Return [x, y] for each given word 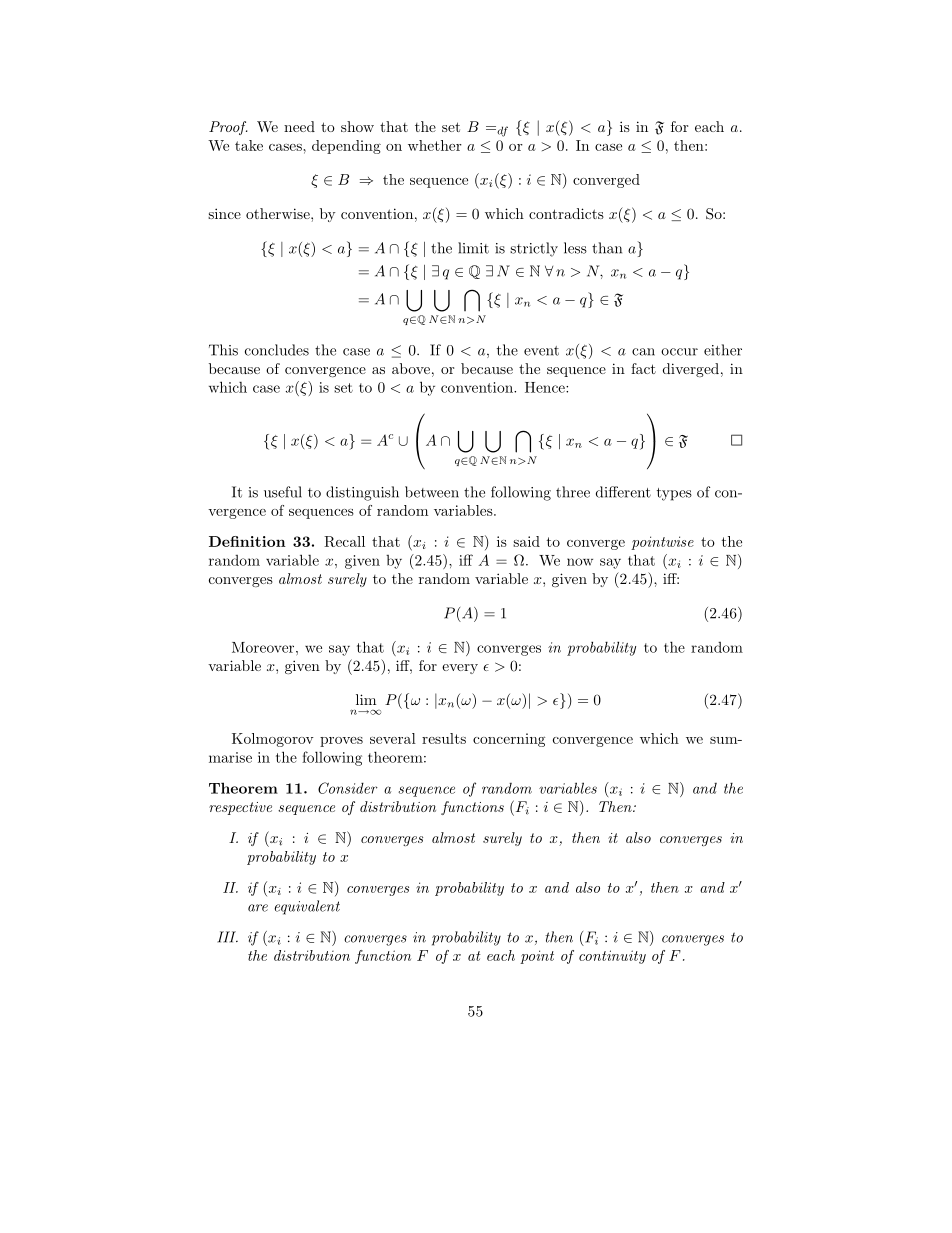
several [393, 738]
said [526, 541]
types [674, 494]
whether [435, 145]
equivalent [307, 907]
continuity [612, 957]
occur [679, 352]
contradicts [566, 213]
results [444, 738]
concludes [277, 350]
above [411, 368]
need [299, 126]
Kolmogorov [273, 740]
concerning [509, 740]
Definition [247, 541]
